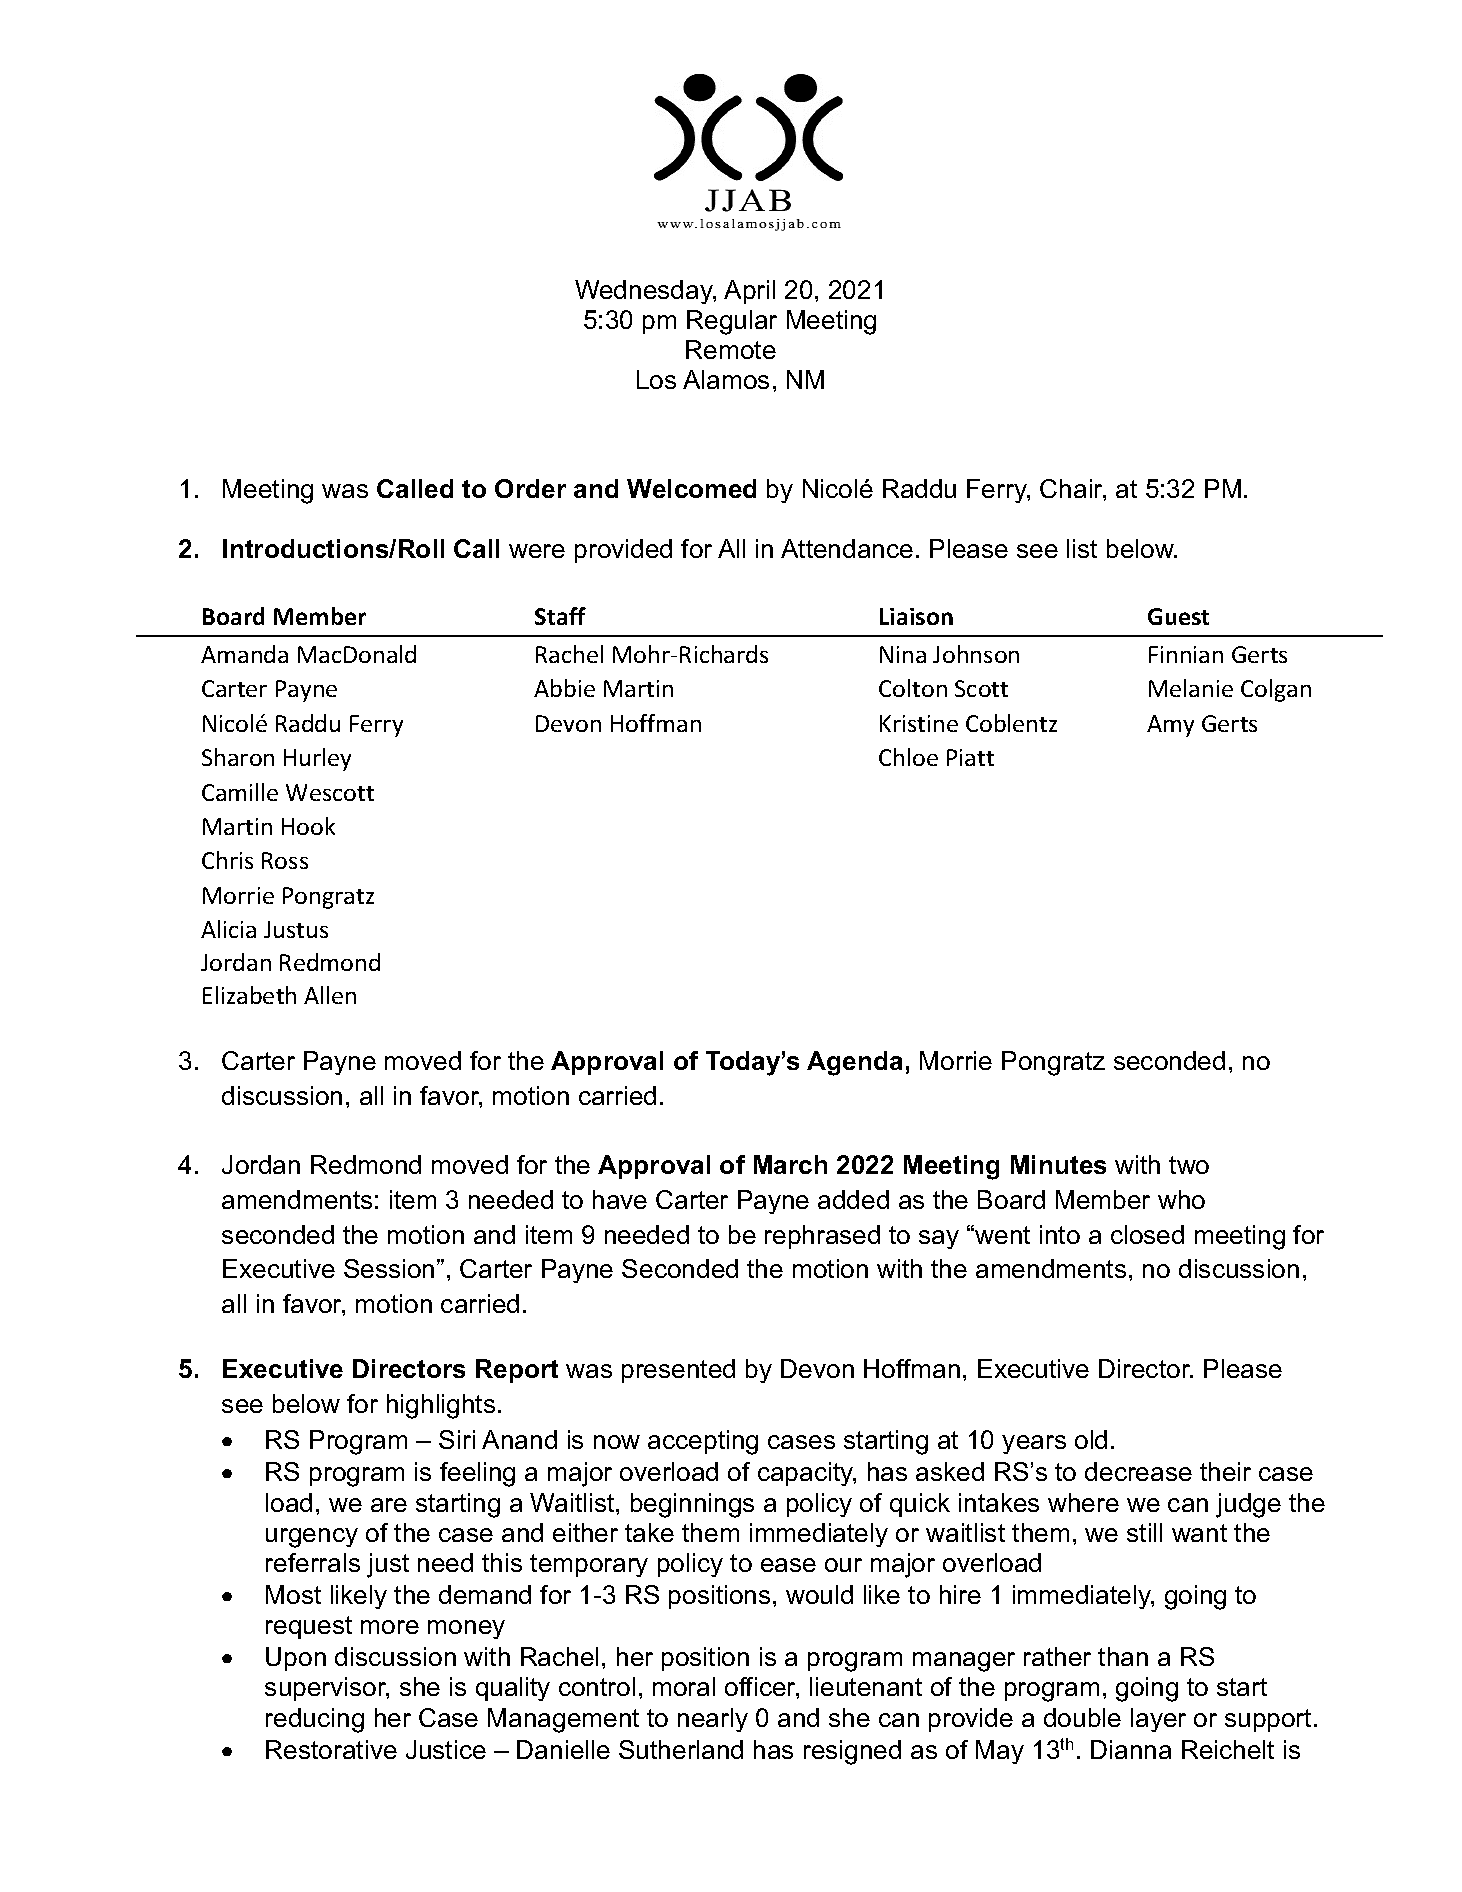 Image resolution: width=1462 pixels, height=1892 pixels. Describe the element at coordinates (530, 488) in the screenshot. I see `Order` at that location.
